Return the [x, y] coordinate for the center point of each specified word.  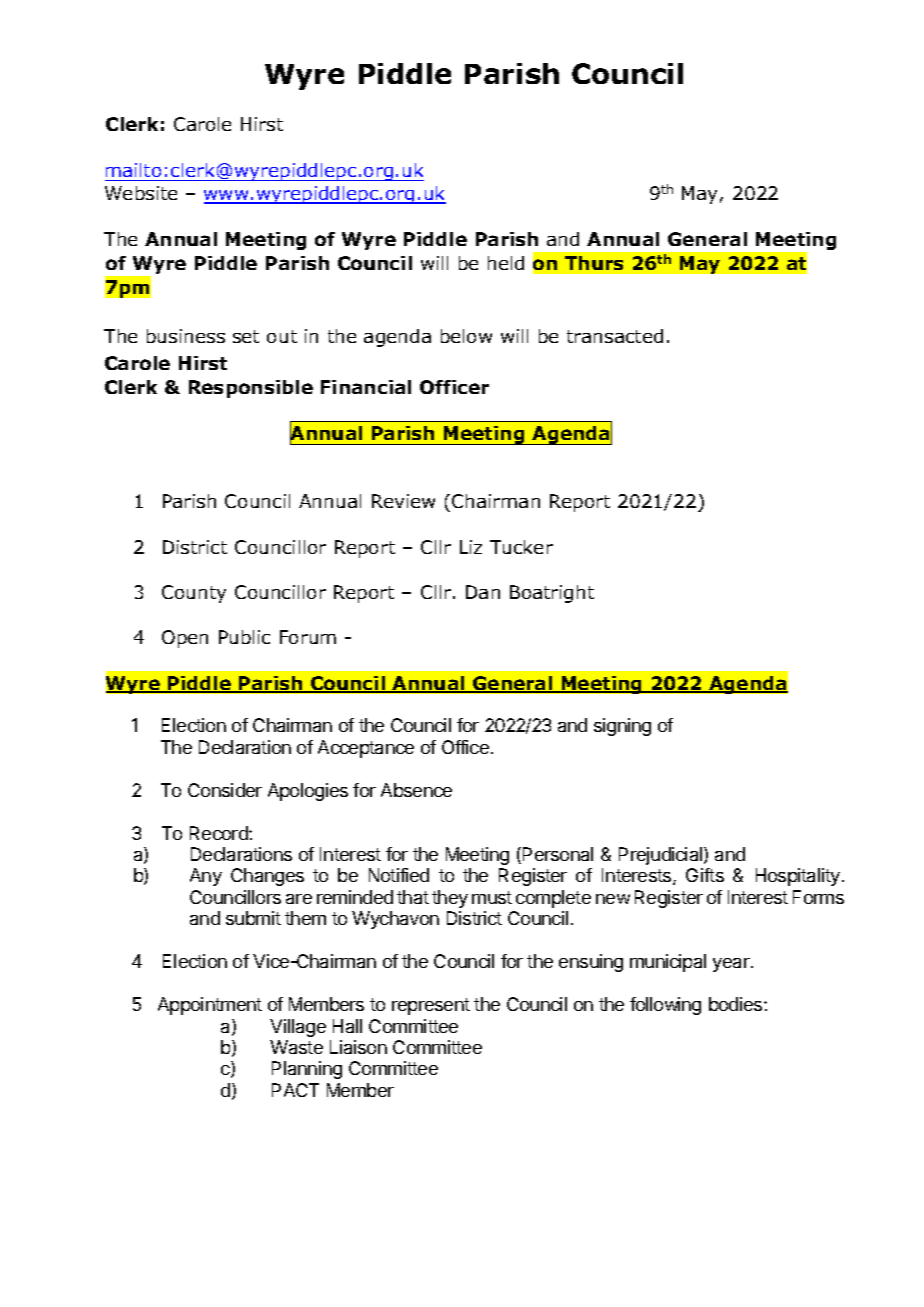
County [194, 594]
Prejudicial [662, 856]
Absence [416, 790]
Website [141, 193]
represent [431, 1006]
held [506, 263]
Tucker [521, 547]
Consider [225, 790]
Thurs [594, 263]
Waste [296, 1047]
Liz [471, 547]
